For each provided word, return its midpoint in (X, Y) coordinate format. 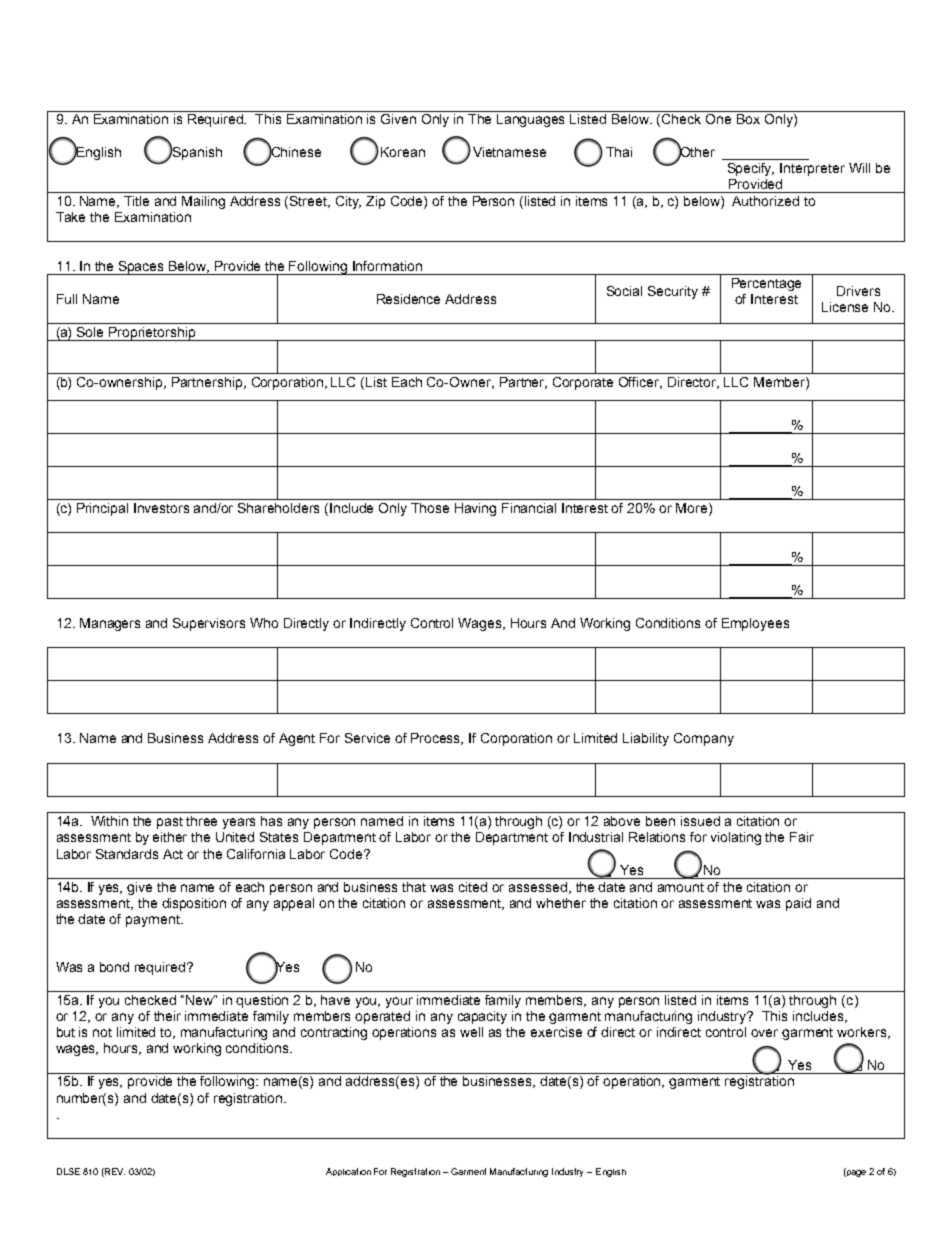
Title (136, 201)
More (693, 509)
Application (348, 1172)
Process (437, 739)
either (170, 837)
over (764, 1033)
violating (736, 838)
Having (475, 509)
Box (748, 119)
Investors (161, 508)
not (102, 1032)
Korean (403, 152)
